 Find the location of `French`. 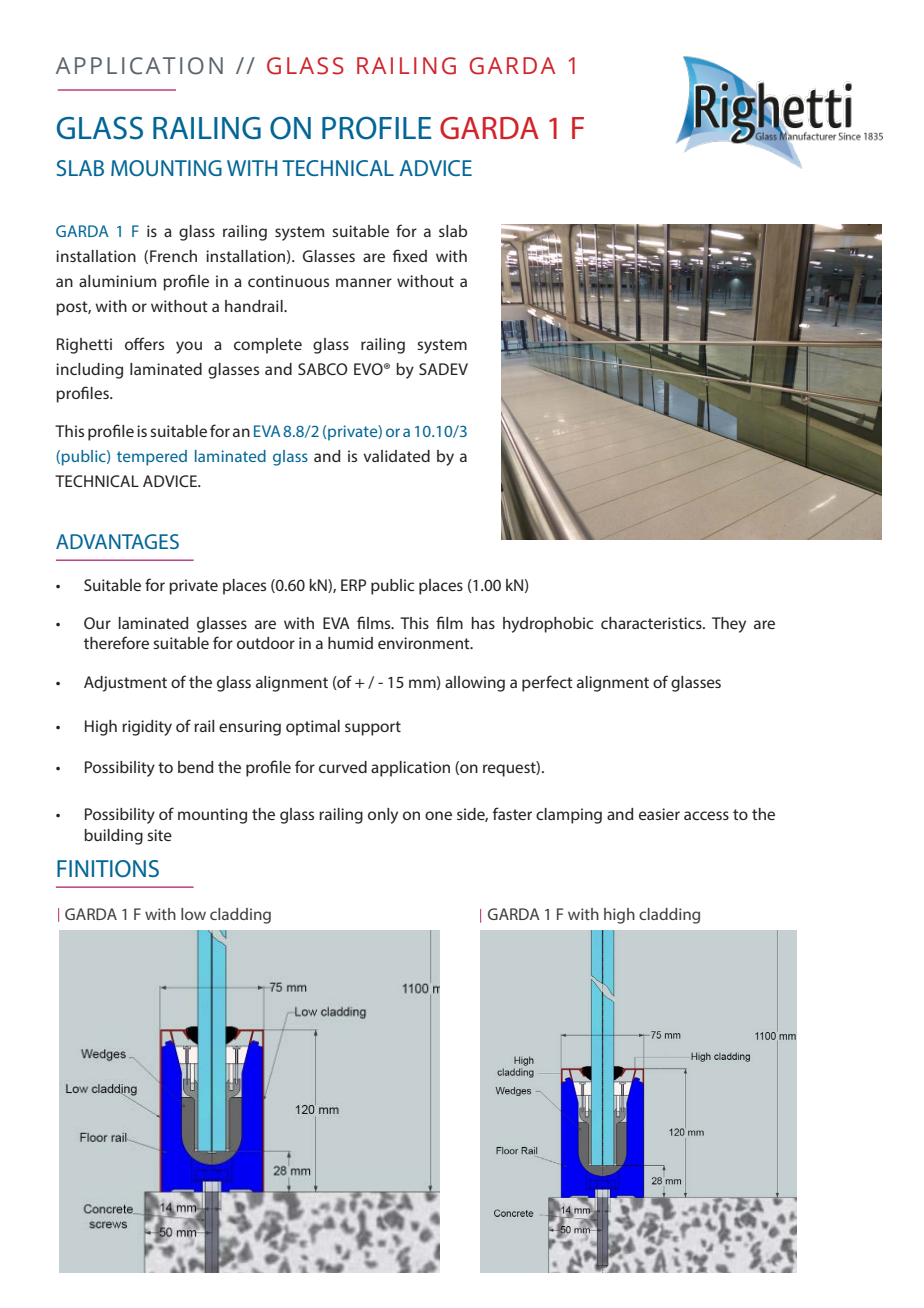

French is located at coordinates (173, 256).
